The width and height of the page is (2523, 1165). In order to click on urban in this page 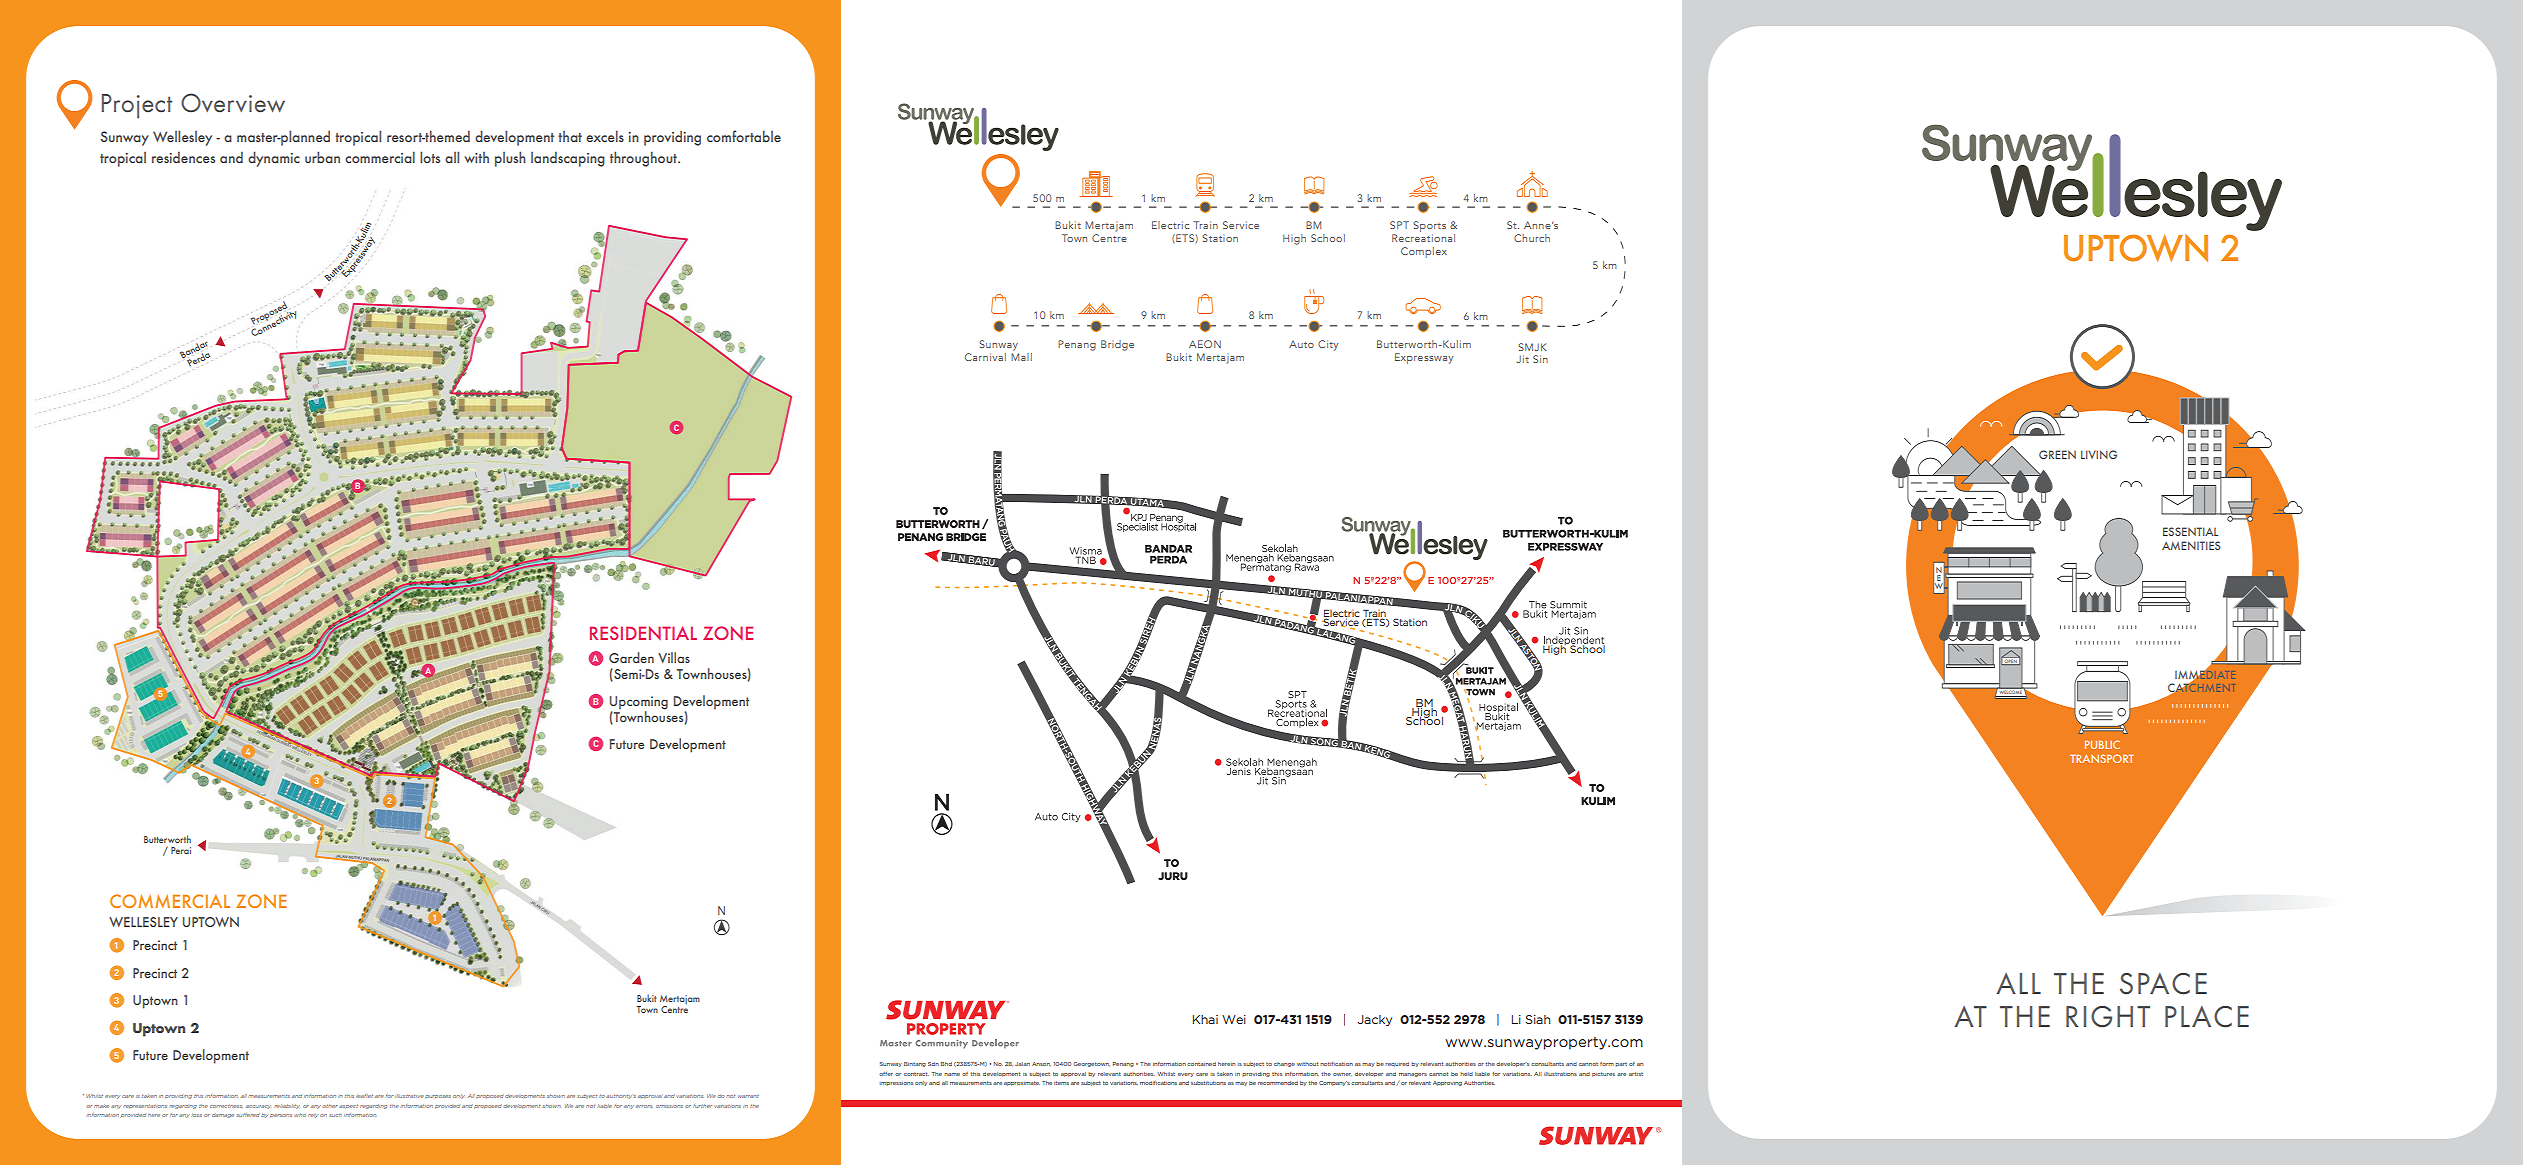, I will do `click(322, 157)`.
